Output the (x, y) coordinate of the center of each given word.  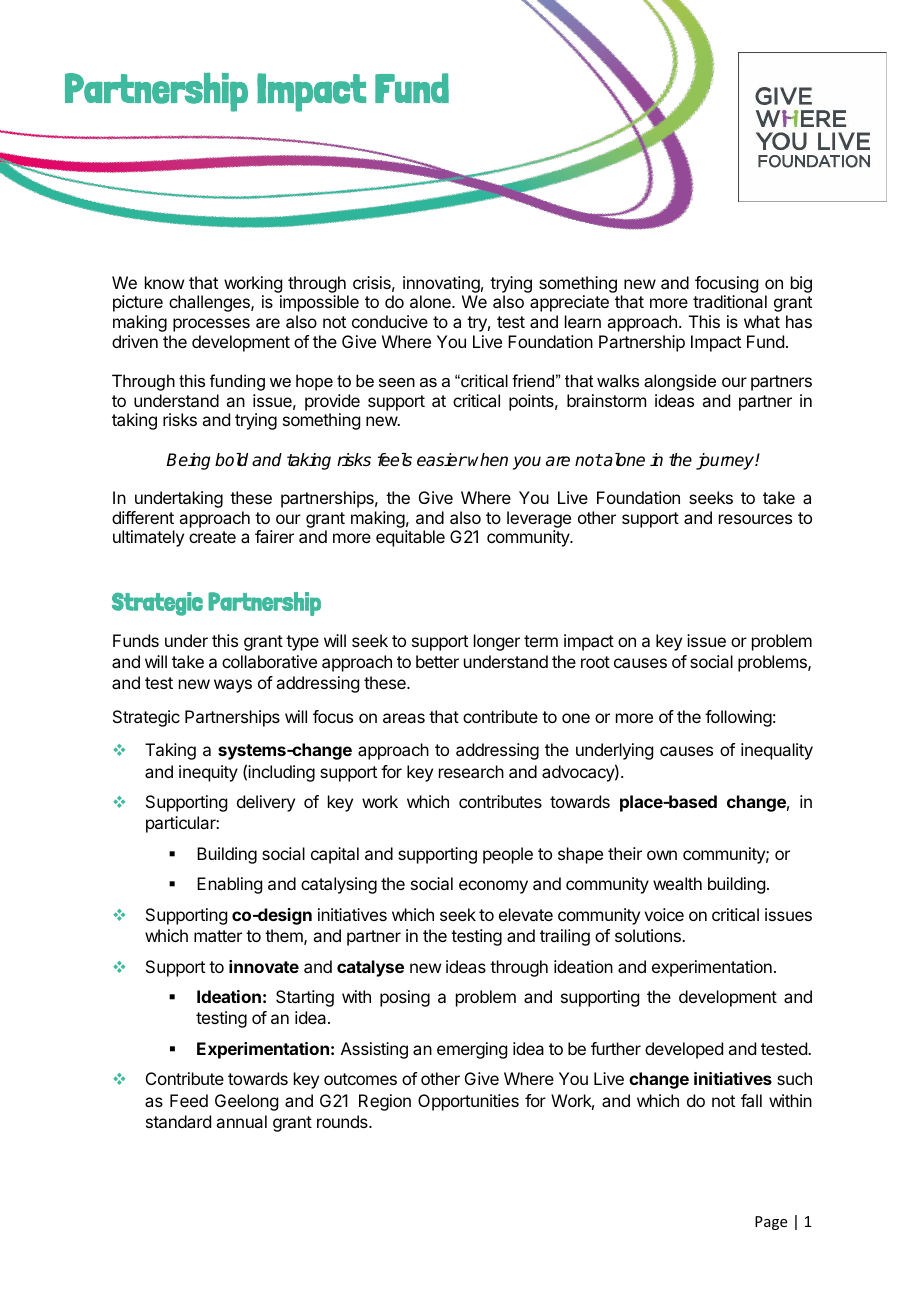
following (738, 718)
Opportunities (468, 1102)
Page (771, 1223)
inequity (208, 773)
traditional (730, 301)
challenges (210, 303)
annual (241, 1121)
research (471, 771)
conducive (390, 321)
